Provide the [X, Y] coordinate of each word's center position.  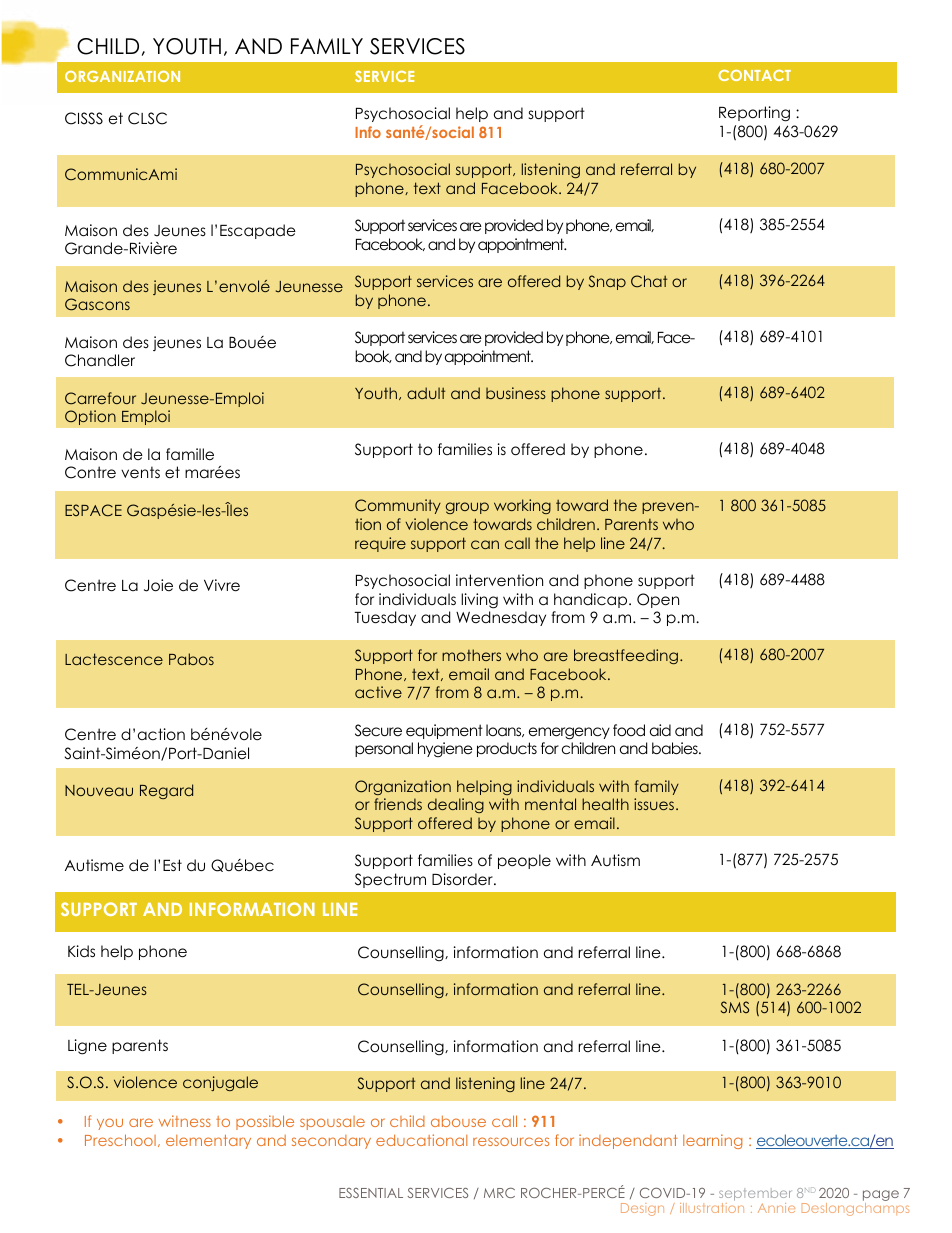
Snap [607, 282]
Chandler [100, 360]
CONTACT [755, 75]
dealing [456, 805]
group [467, 508]
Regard [166, 791]
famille [190, 454]
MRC [499, 1193]
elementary [208, 1142]
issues [655, 804]
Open [658, 600]
